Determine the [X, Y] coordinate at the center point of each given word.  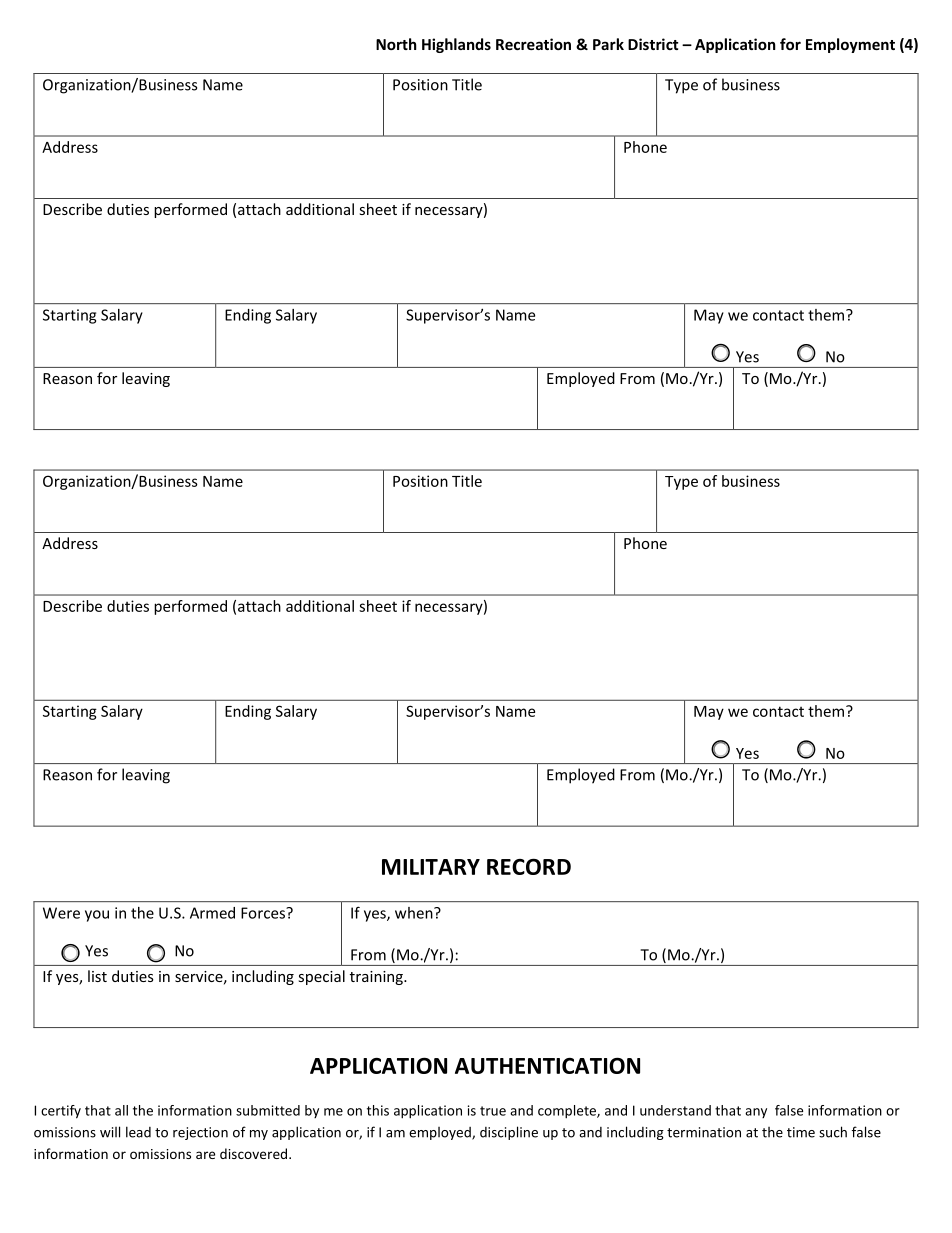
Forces [264, 913]
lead [138, 1132]
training [377, 978]
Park [608, 44]
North [396, 44]
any [756, 1113]
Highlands [456, 45]
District [653, 44]
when [415, 913]
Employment [850, 45]
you [97, 916]
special [321, 977]
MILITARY [431, 867]
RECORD [529, 866]
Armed [212, 913]
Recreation [533, 44]
